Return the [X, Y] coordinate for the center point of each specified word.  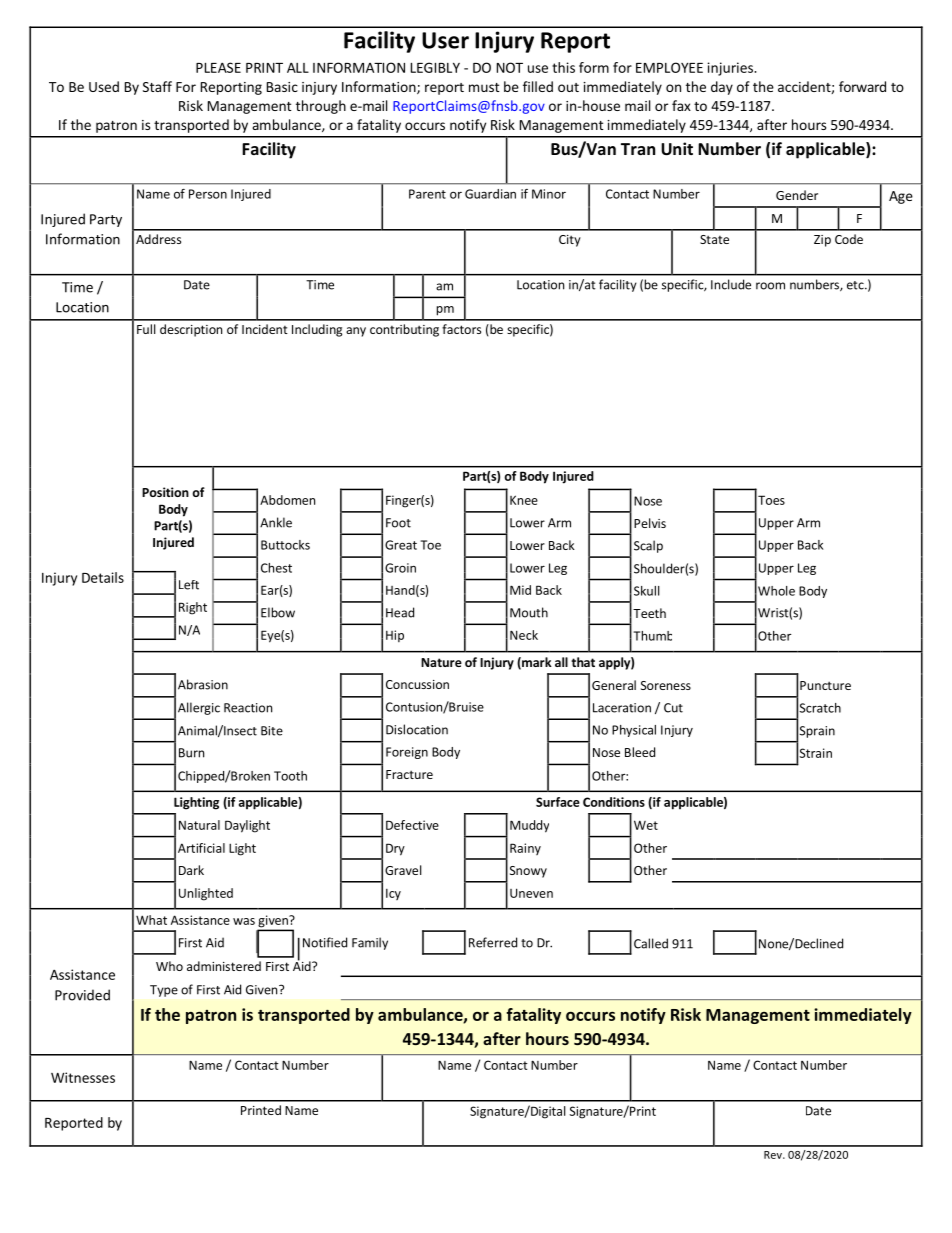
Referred [493, 942]
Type [164, 991]
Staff [157, 86]
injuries [731, 69]
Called [651, 943]
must [484, 87]
